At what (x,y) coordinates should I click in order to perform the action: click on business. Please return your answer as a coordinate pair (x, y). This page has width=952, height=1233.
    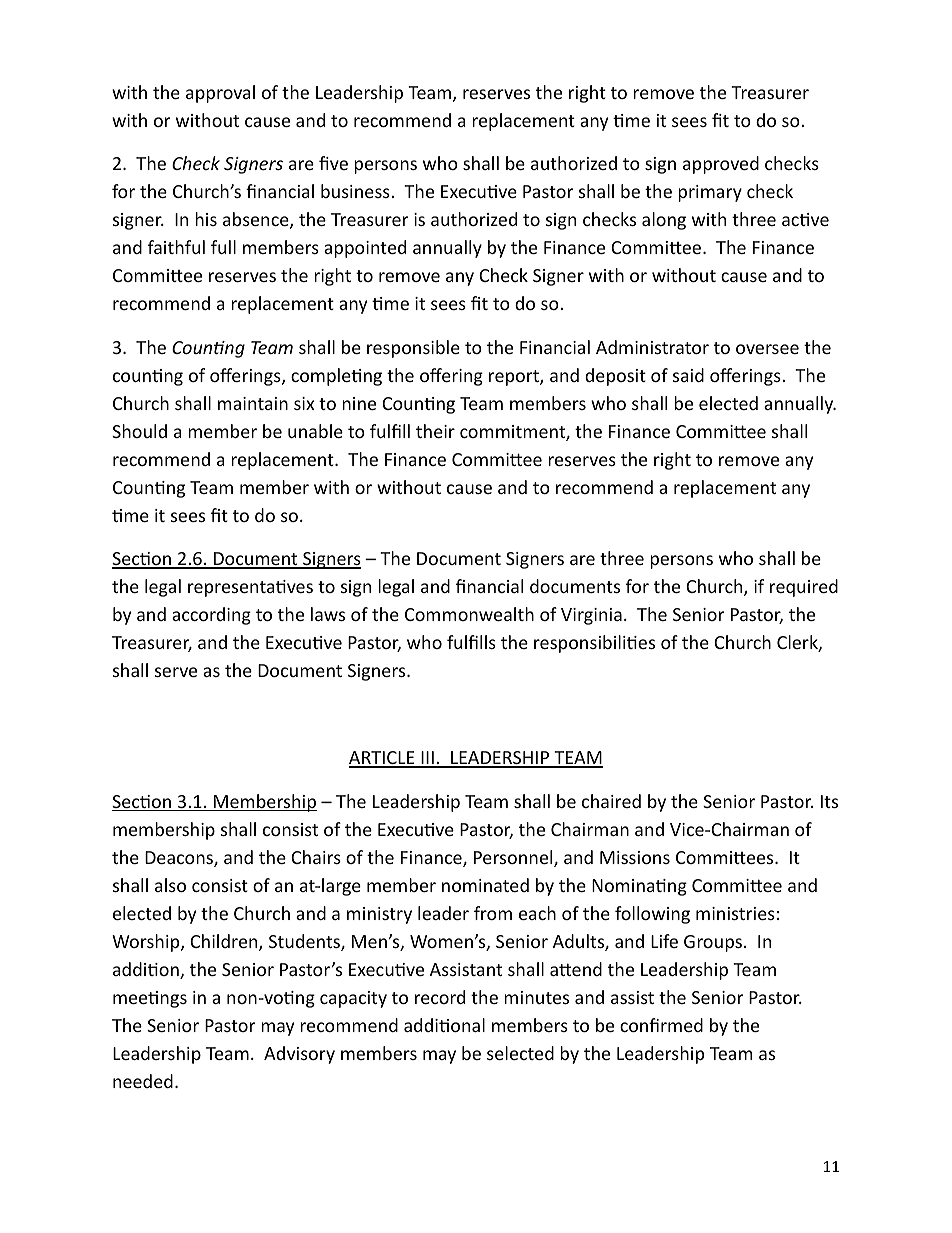
    Looking at the image, I should click on (356, 191).
